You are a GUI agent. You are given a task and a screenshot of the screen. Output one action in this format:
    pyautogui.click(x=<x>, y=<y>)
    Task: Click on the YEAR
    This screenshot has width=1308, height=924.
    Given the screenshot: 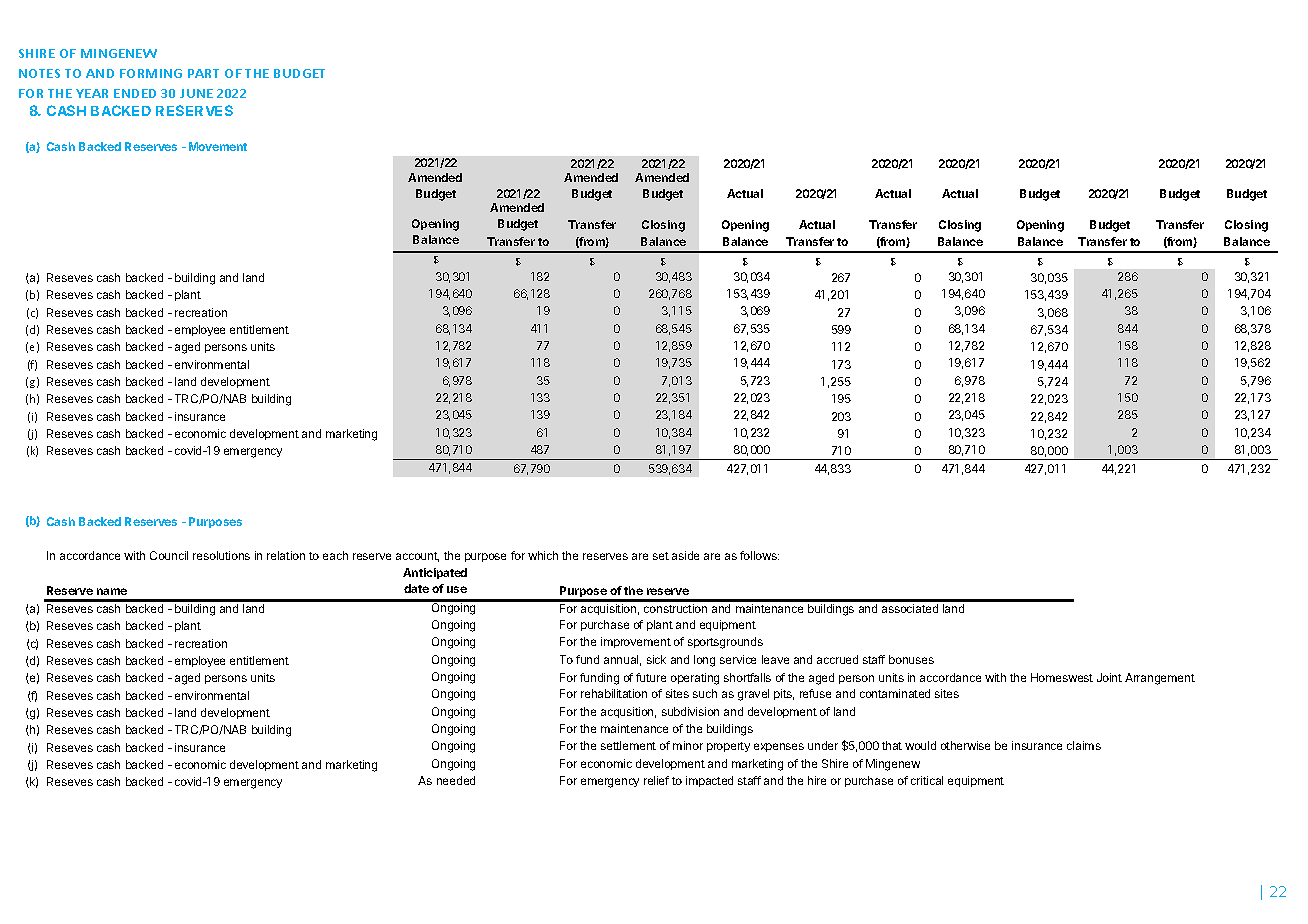 What is the action you would take?
    pyautogui.click(x=92, y=93)
